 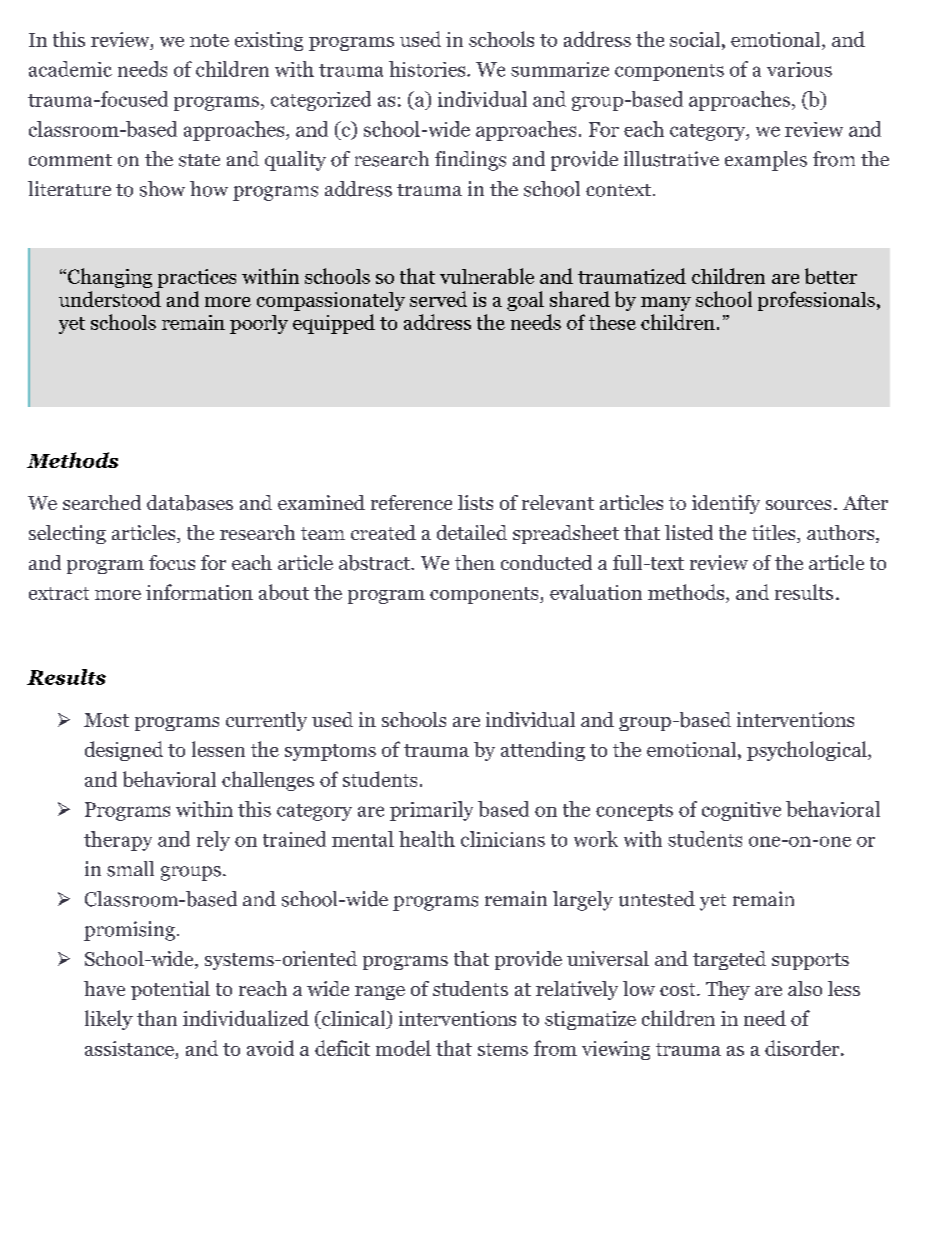 I want to click on various, so click(x=799, y=69).
